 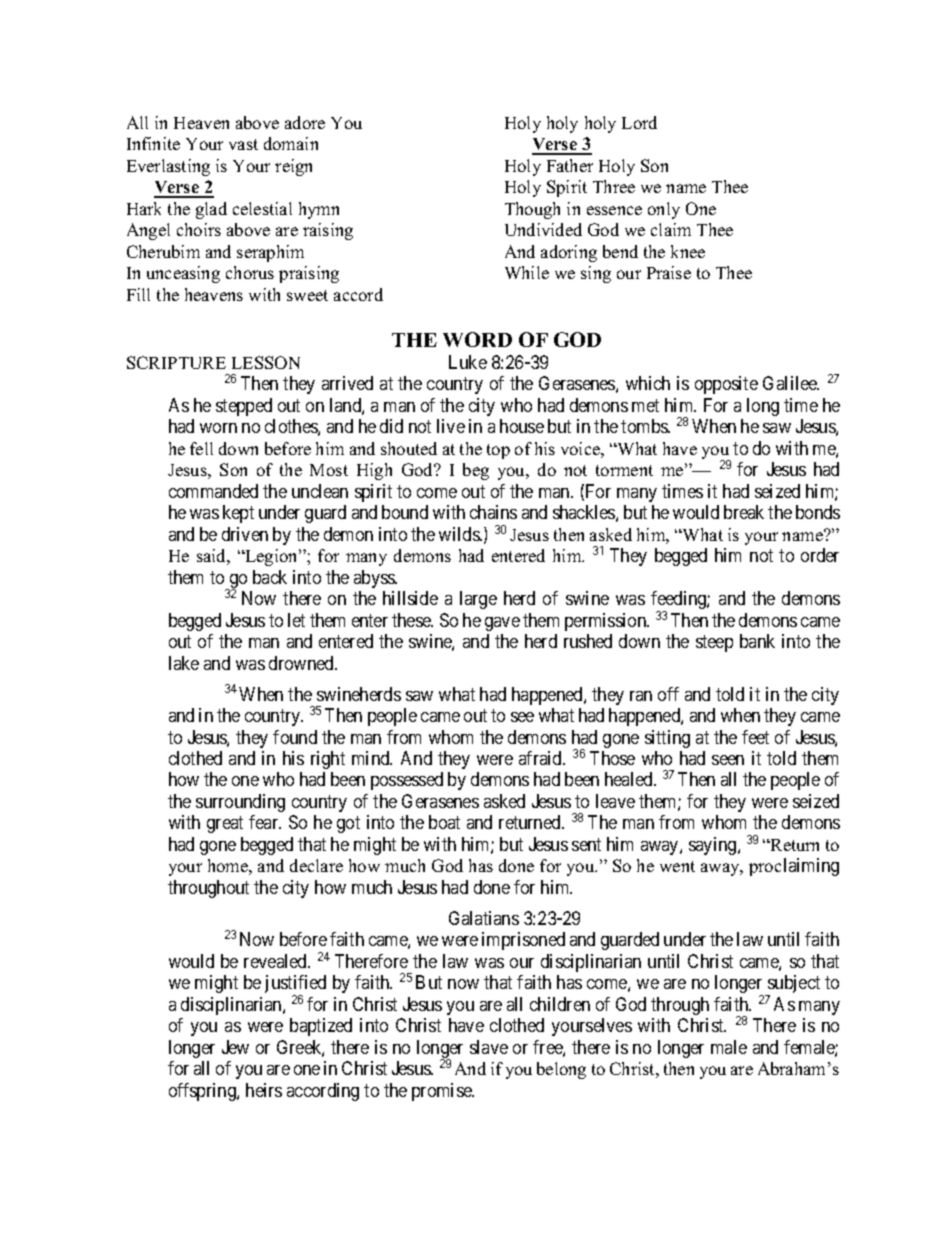 What do you see at coordinates (235, 1047) in the page?
I see `Jew` at bounding box center [235, 1047].
